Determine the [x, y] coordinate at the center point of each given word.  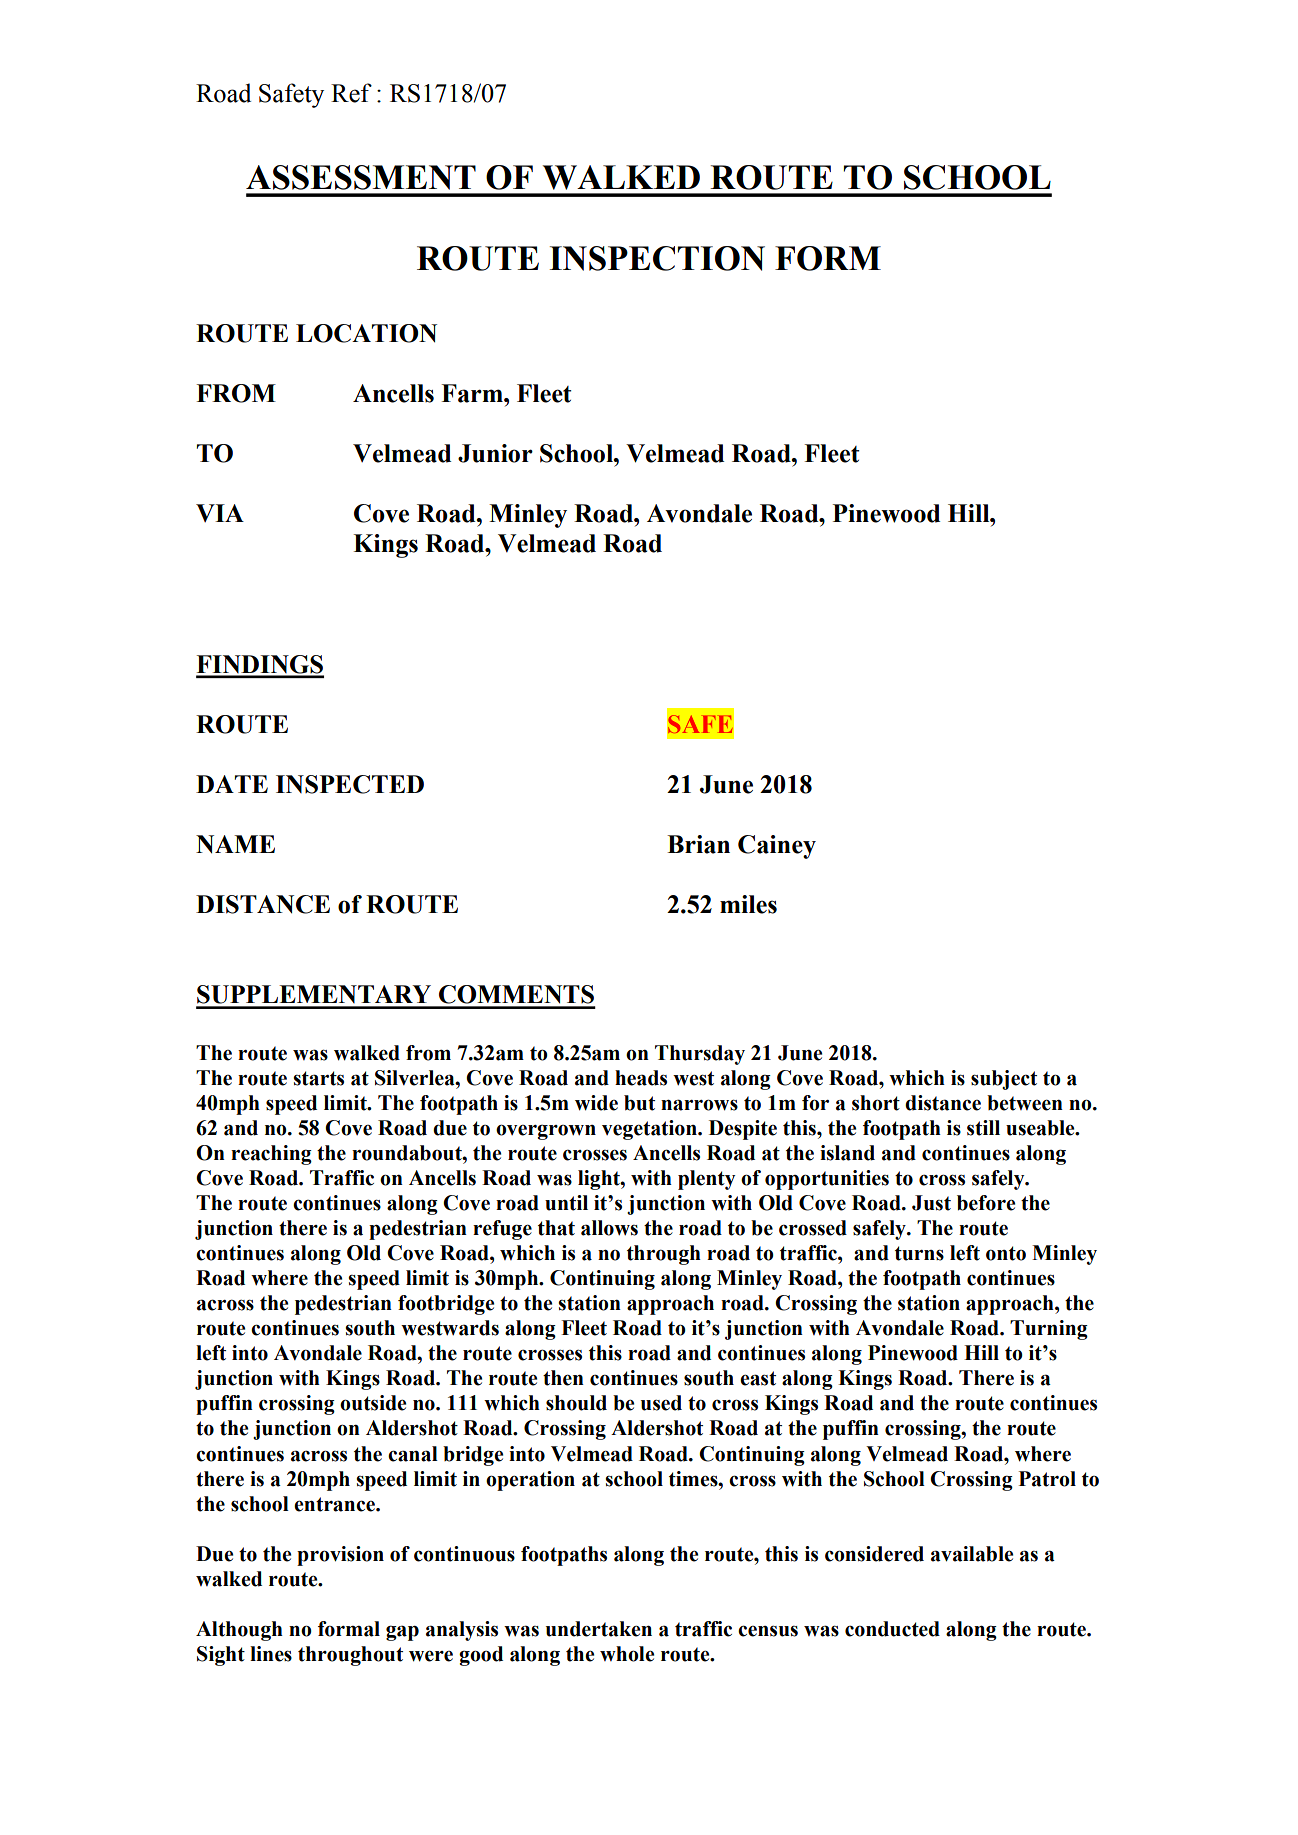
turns [919, 1253]
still [983, 1128]
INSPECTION [657, 258]
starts [318, 1078]
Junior [495, 453]
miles [748, 904]
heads [641, 1078]
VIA [220, 513]
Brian [698, 844]
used [661, 1403]
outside [373, 1403]
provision [340, 1556]
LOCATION [366, 333]
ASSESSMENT [361, 177]
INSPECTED [350, 784]
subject [1004, 1080]
